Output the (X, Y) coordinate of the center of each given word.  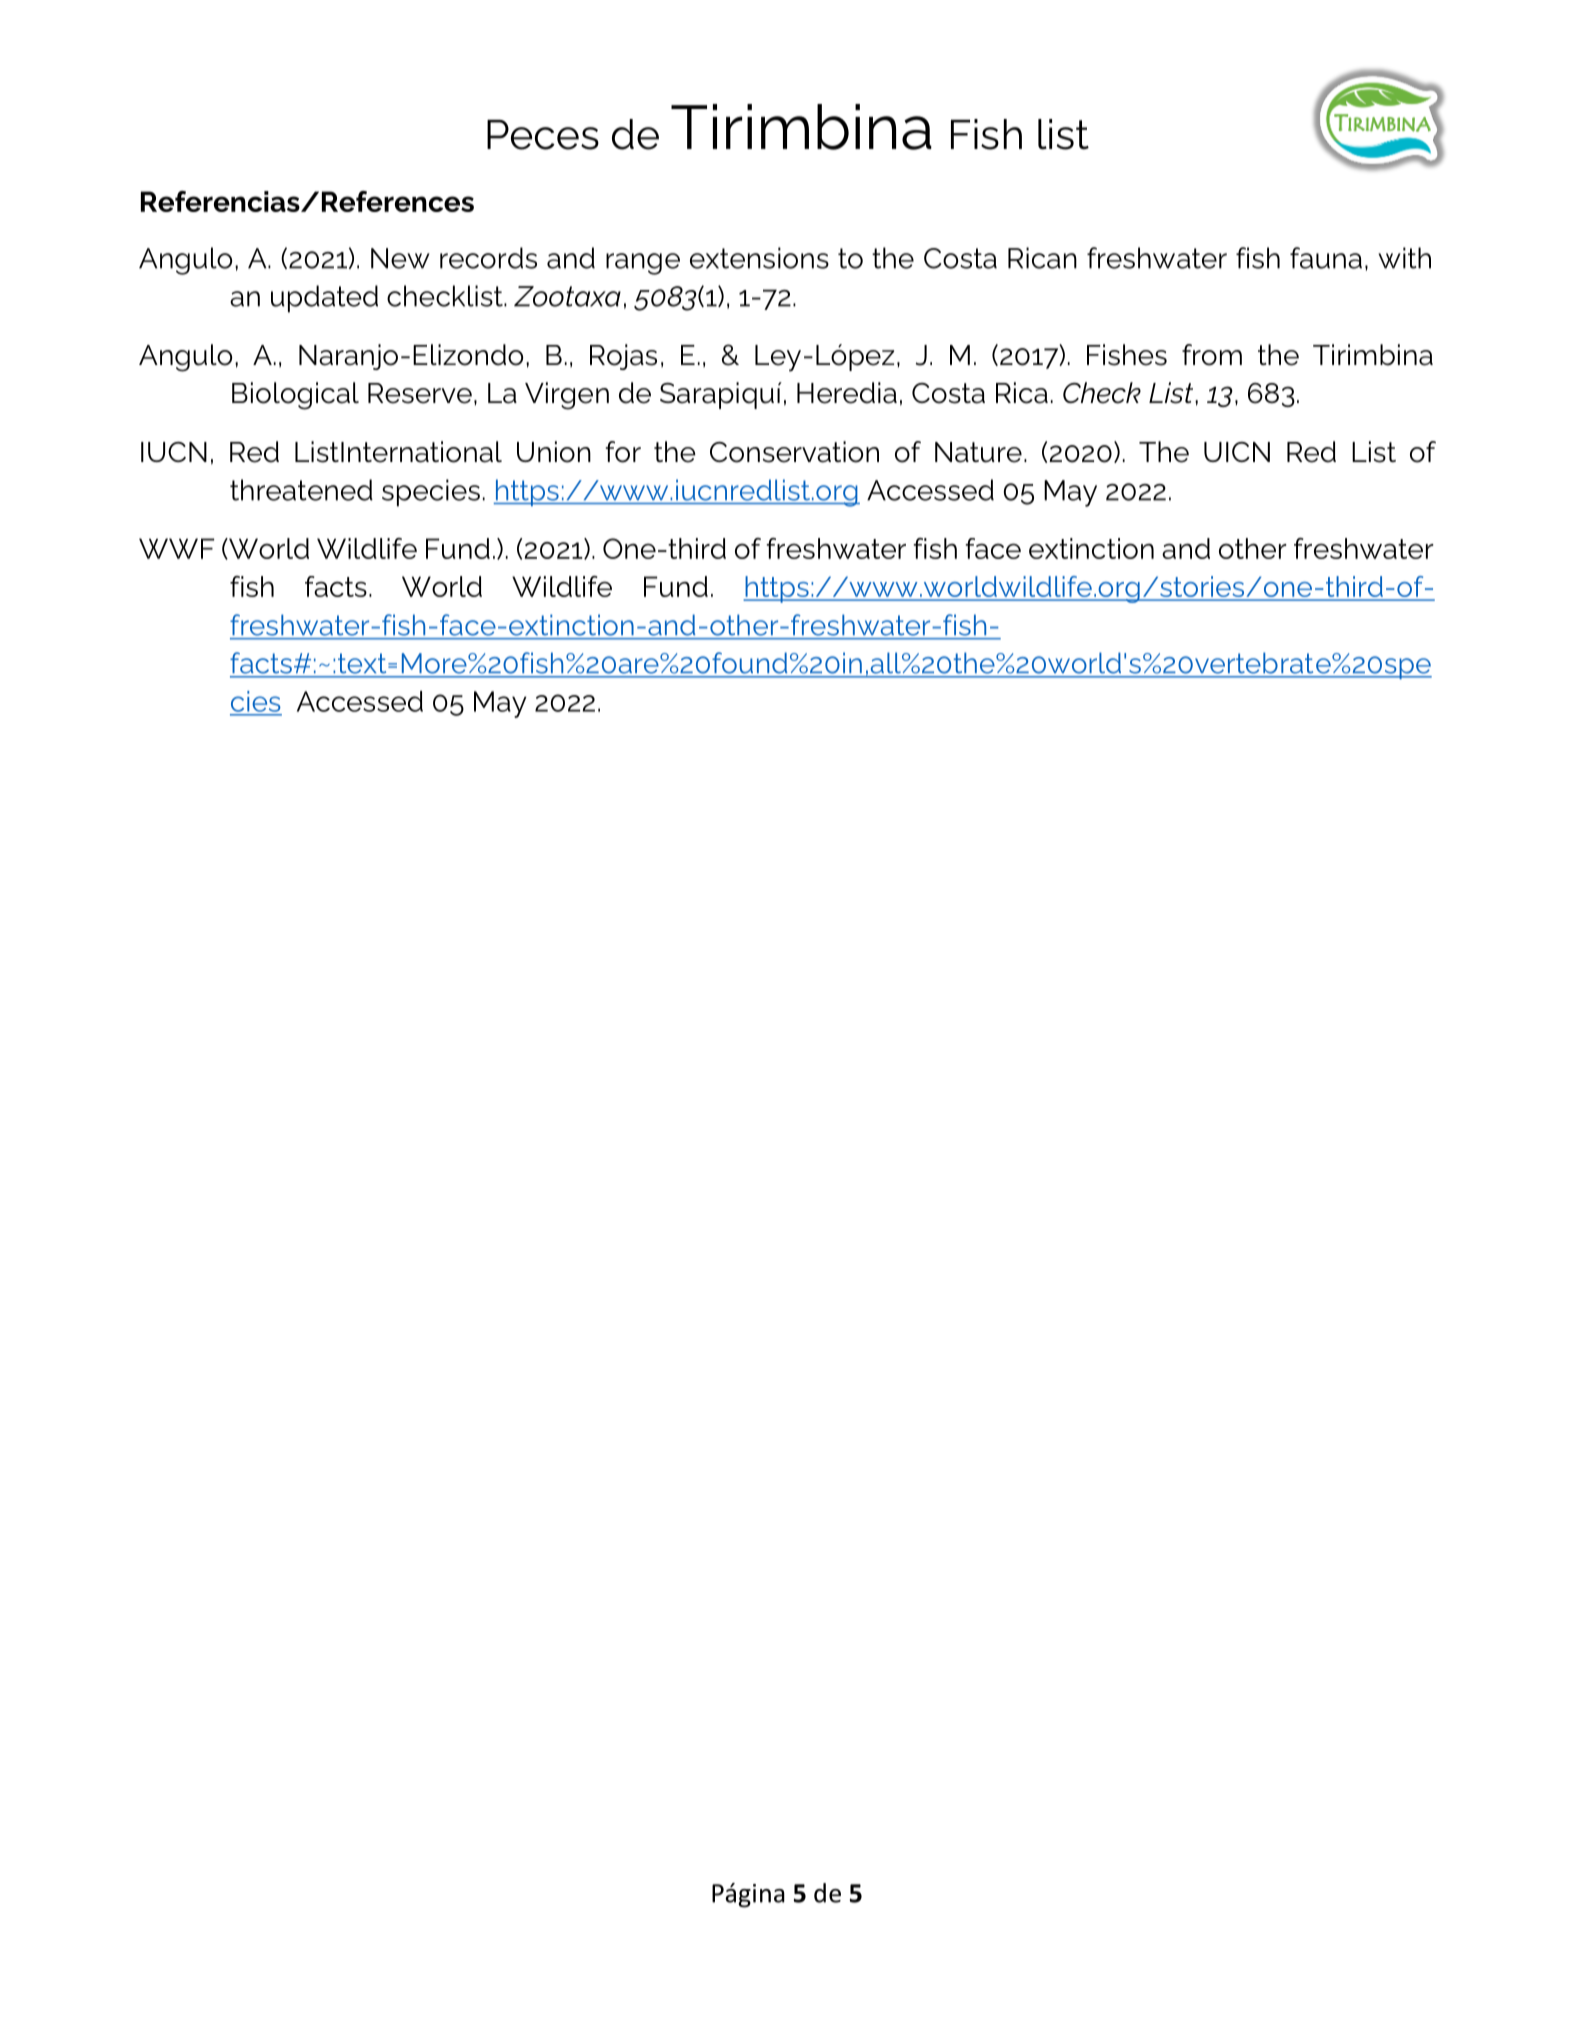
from (1212, 355)
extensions (759, 258)
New (400, 258)
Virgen (567, 396)
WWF (176, 548)
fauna (1326, 258)
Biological (295, 396)
